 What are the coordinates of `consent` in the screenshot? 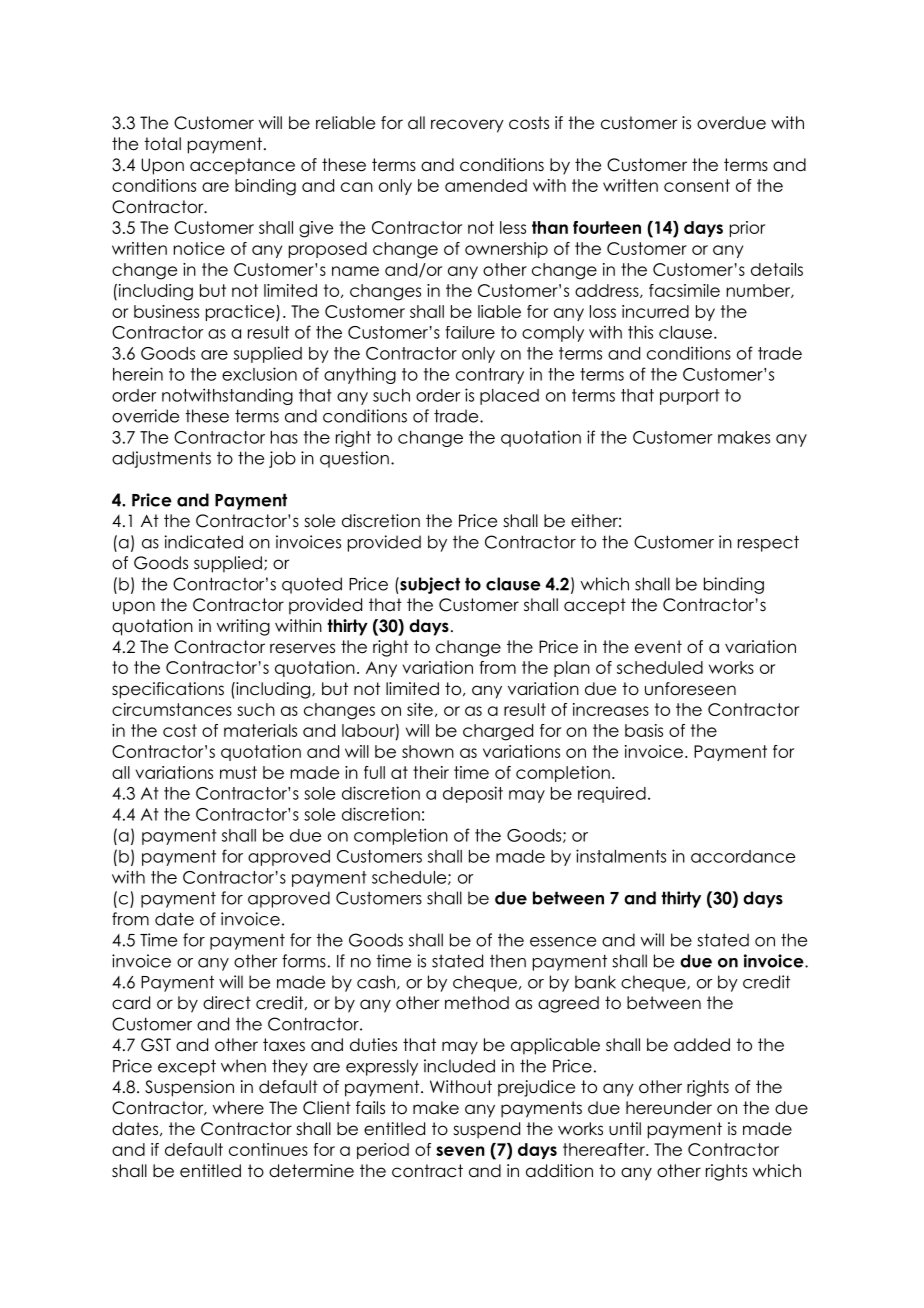 It's located at (697, 185).
